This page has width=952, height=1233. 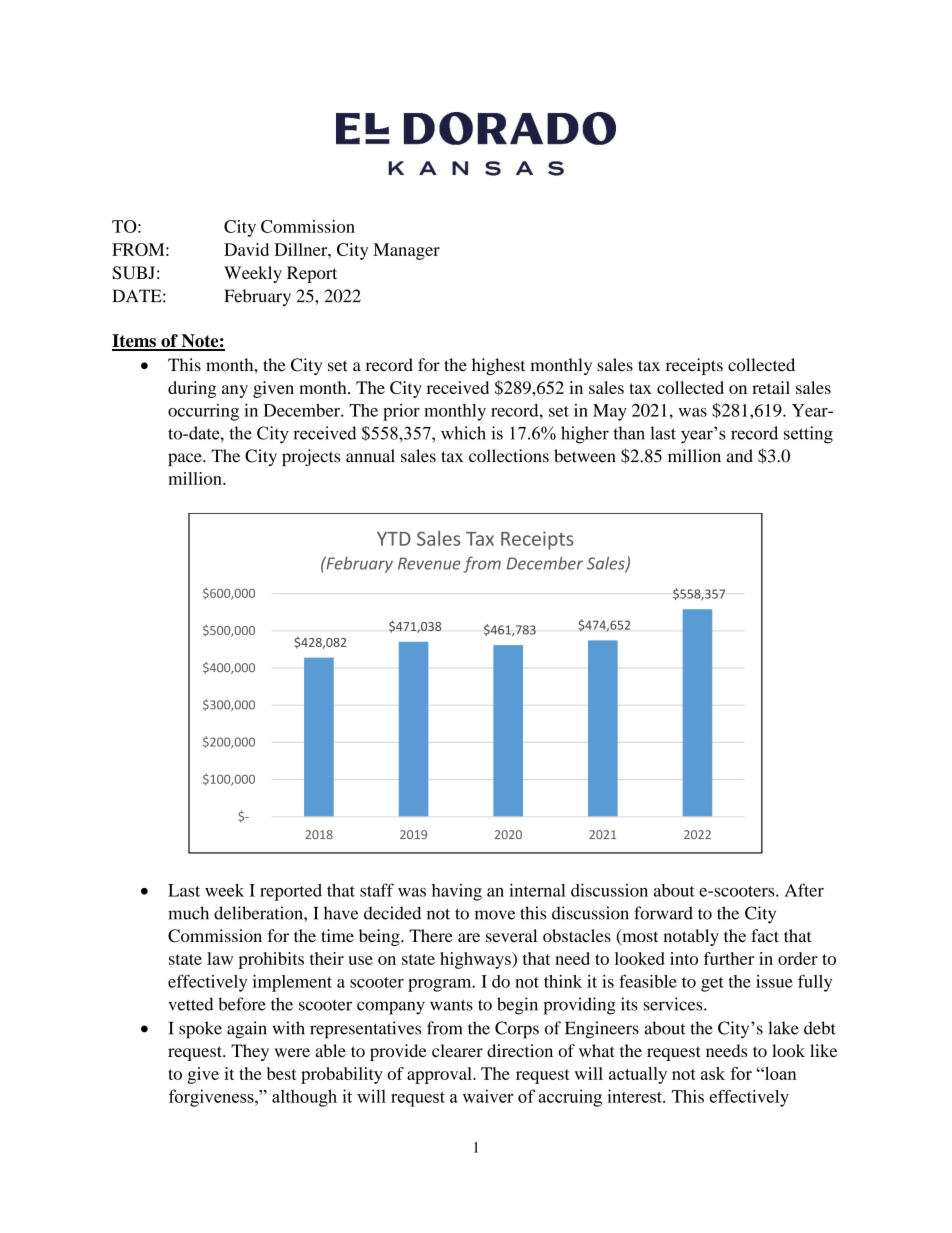 I want to click on David, so click(x=246, y=249).
